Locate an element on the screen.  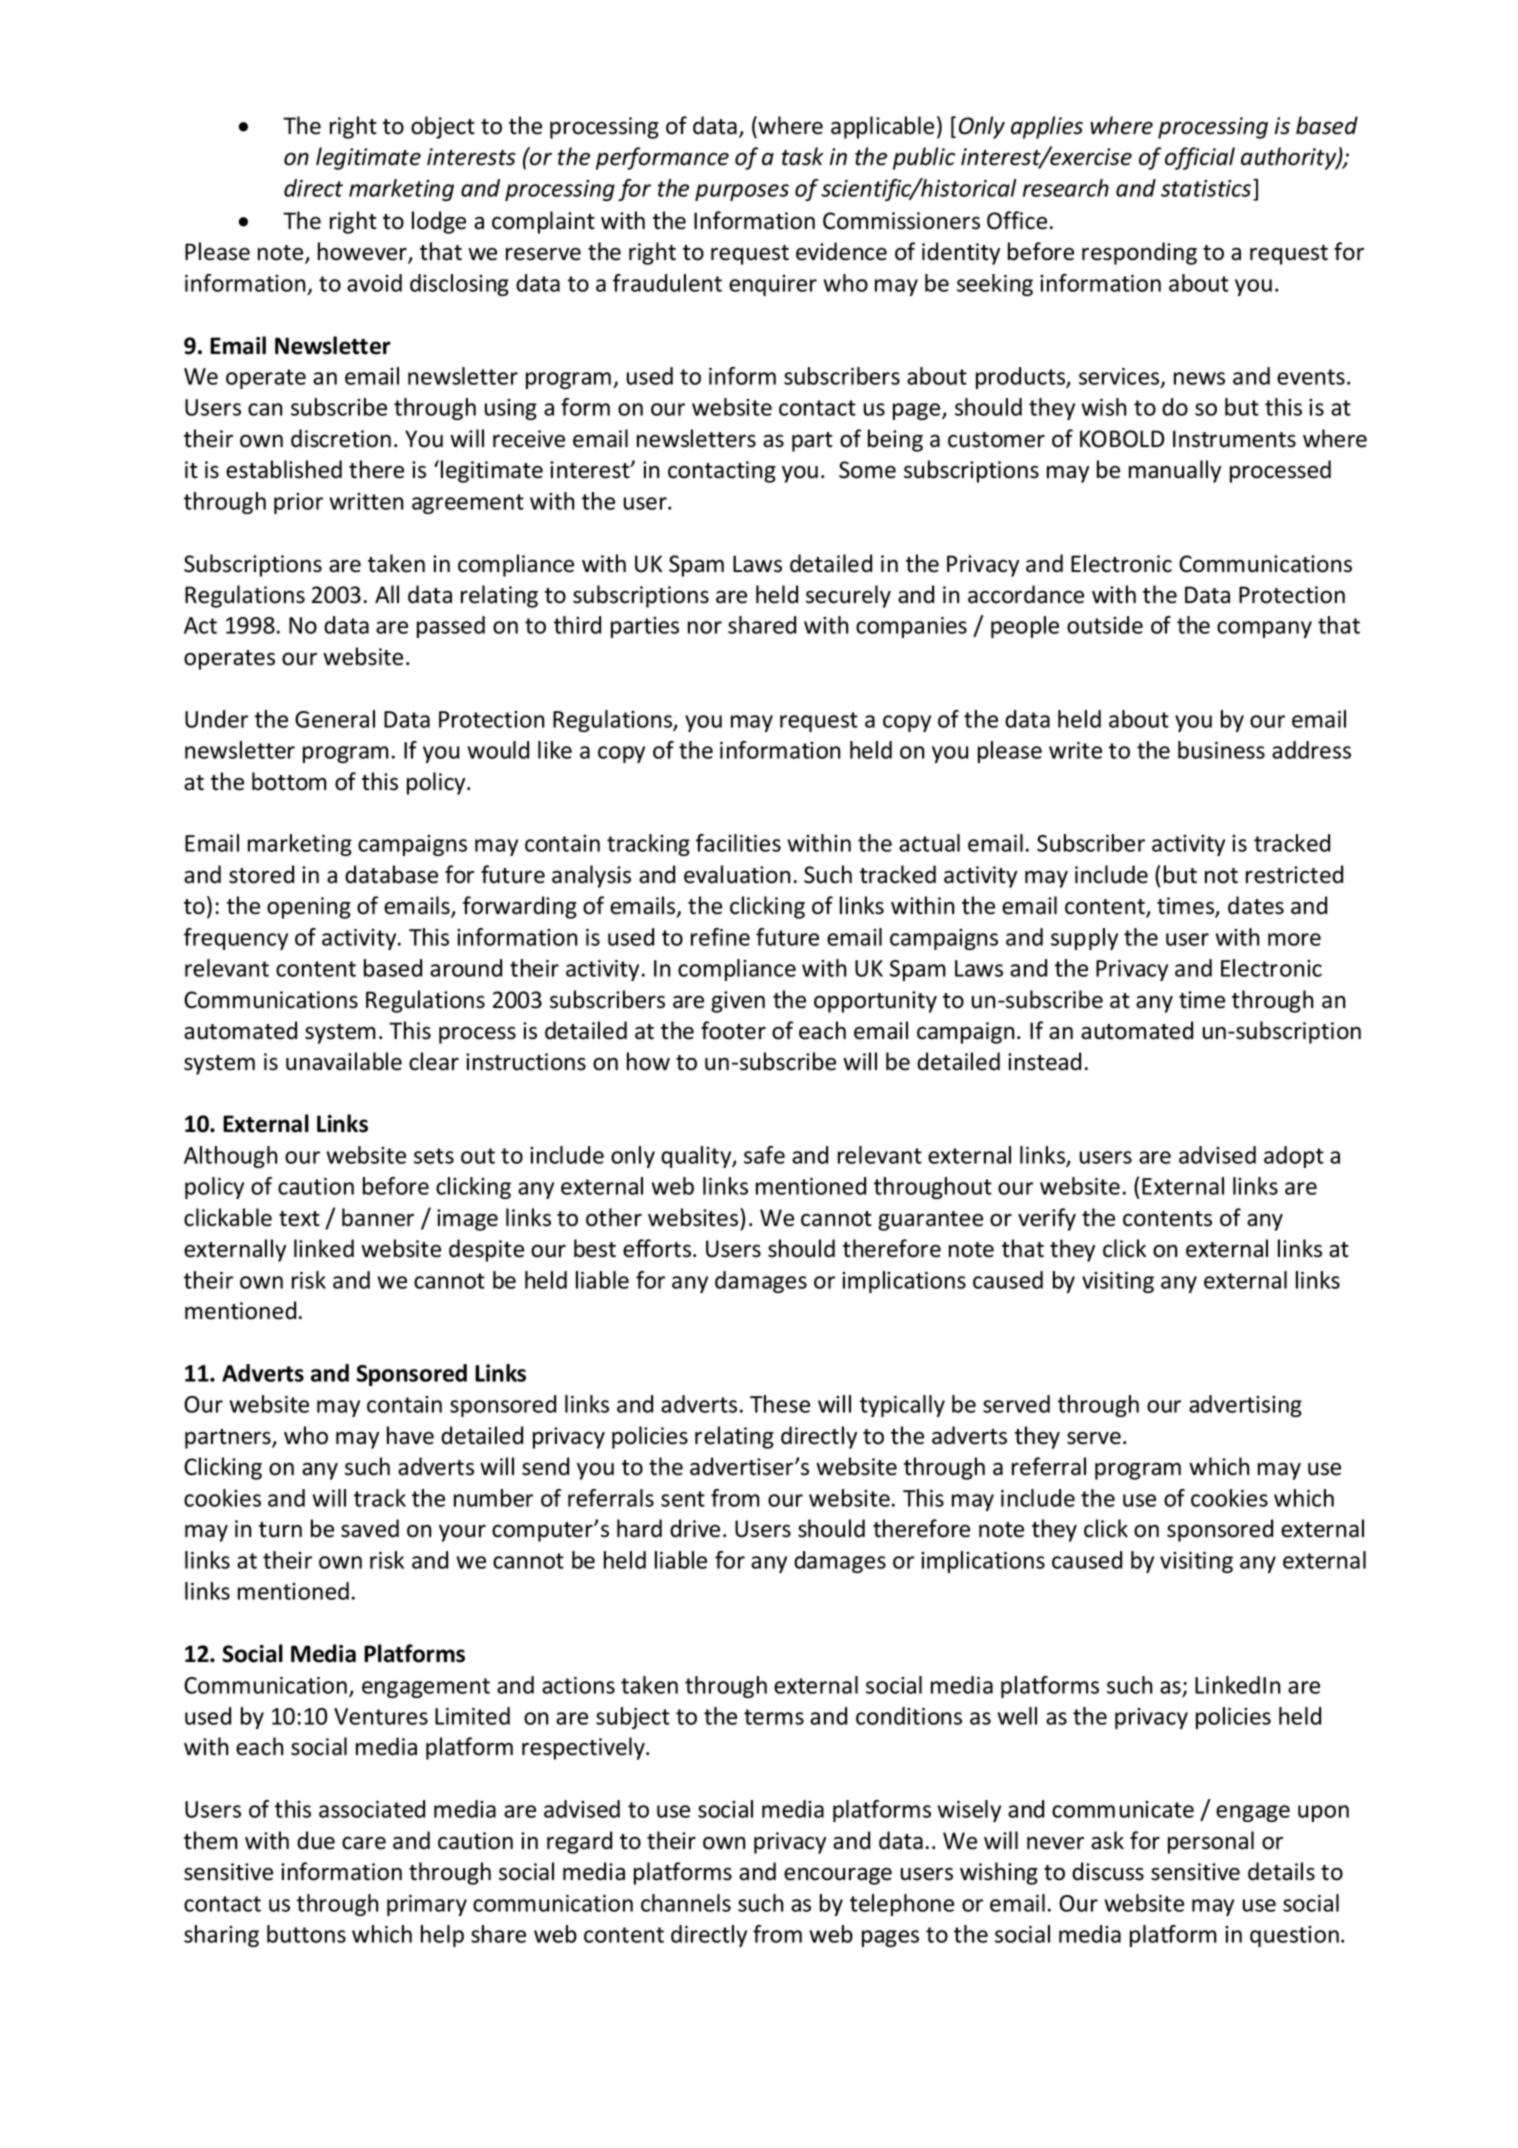
General is located at coordinates (335, 719).
